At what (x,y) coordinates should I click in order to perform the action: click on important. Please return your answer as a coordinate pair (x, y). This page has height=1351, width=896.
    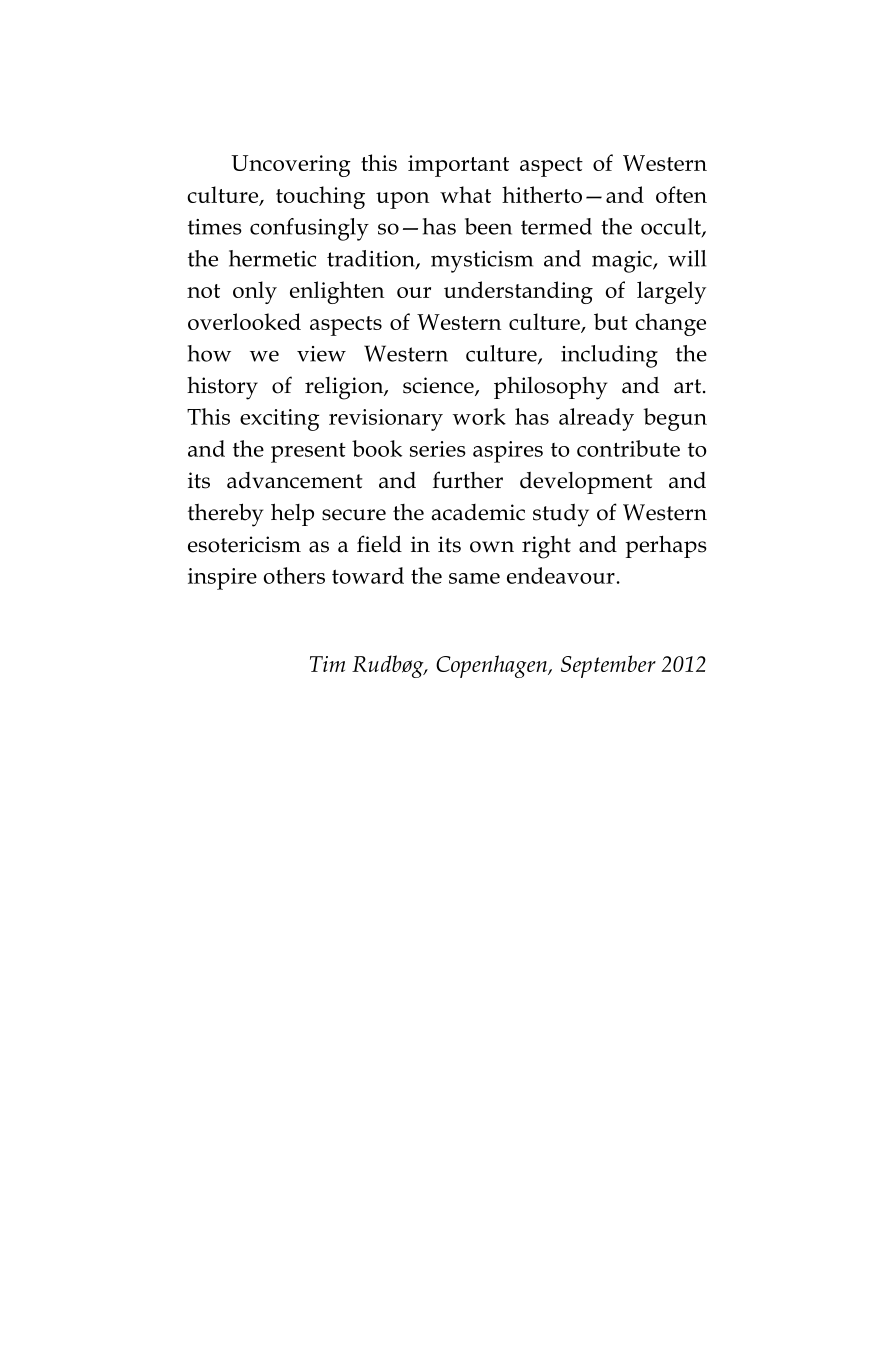
    Looking at the image, I should click on (458, 166).
